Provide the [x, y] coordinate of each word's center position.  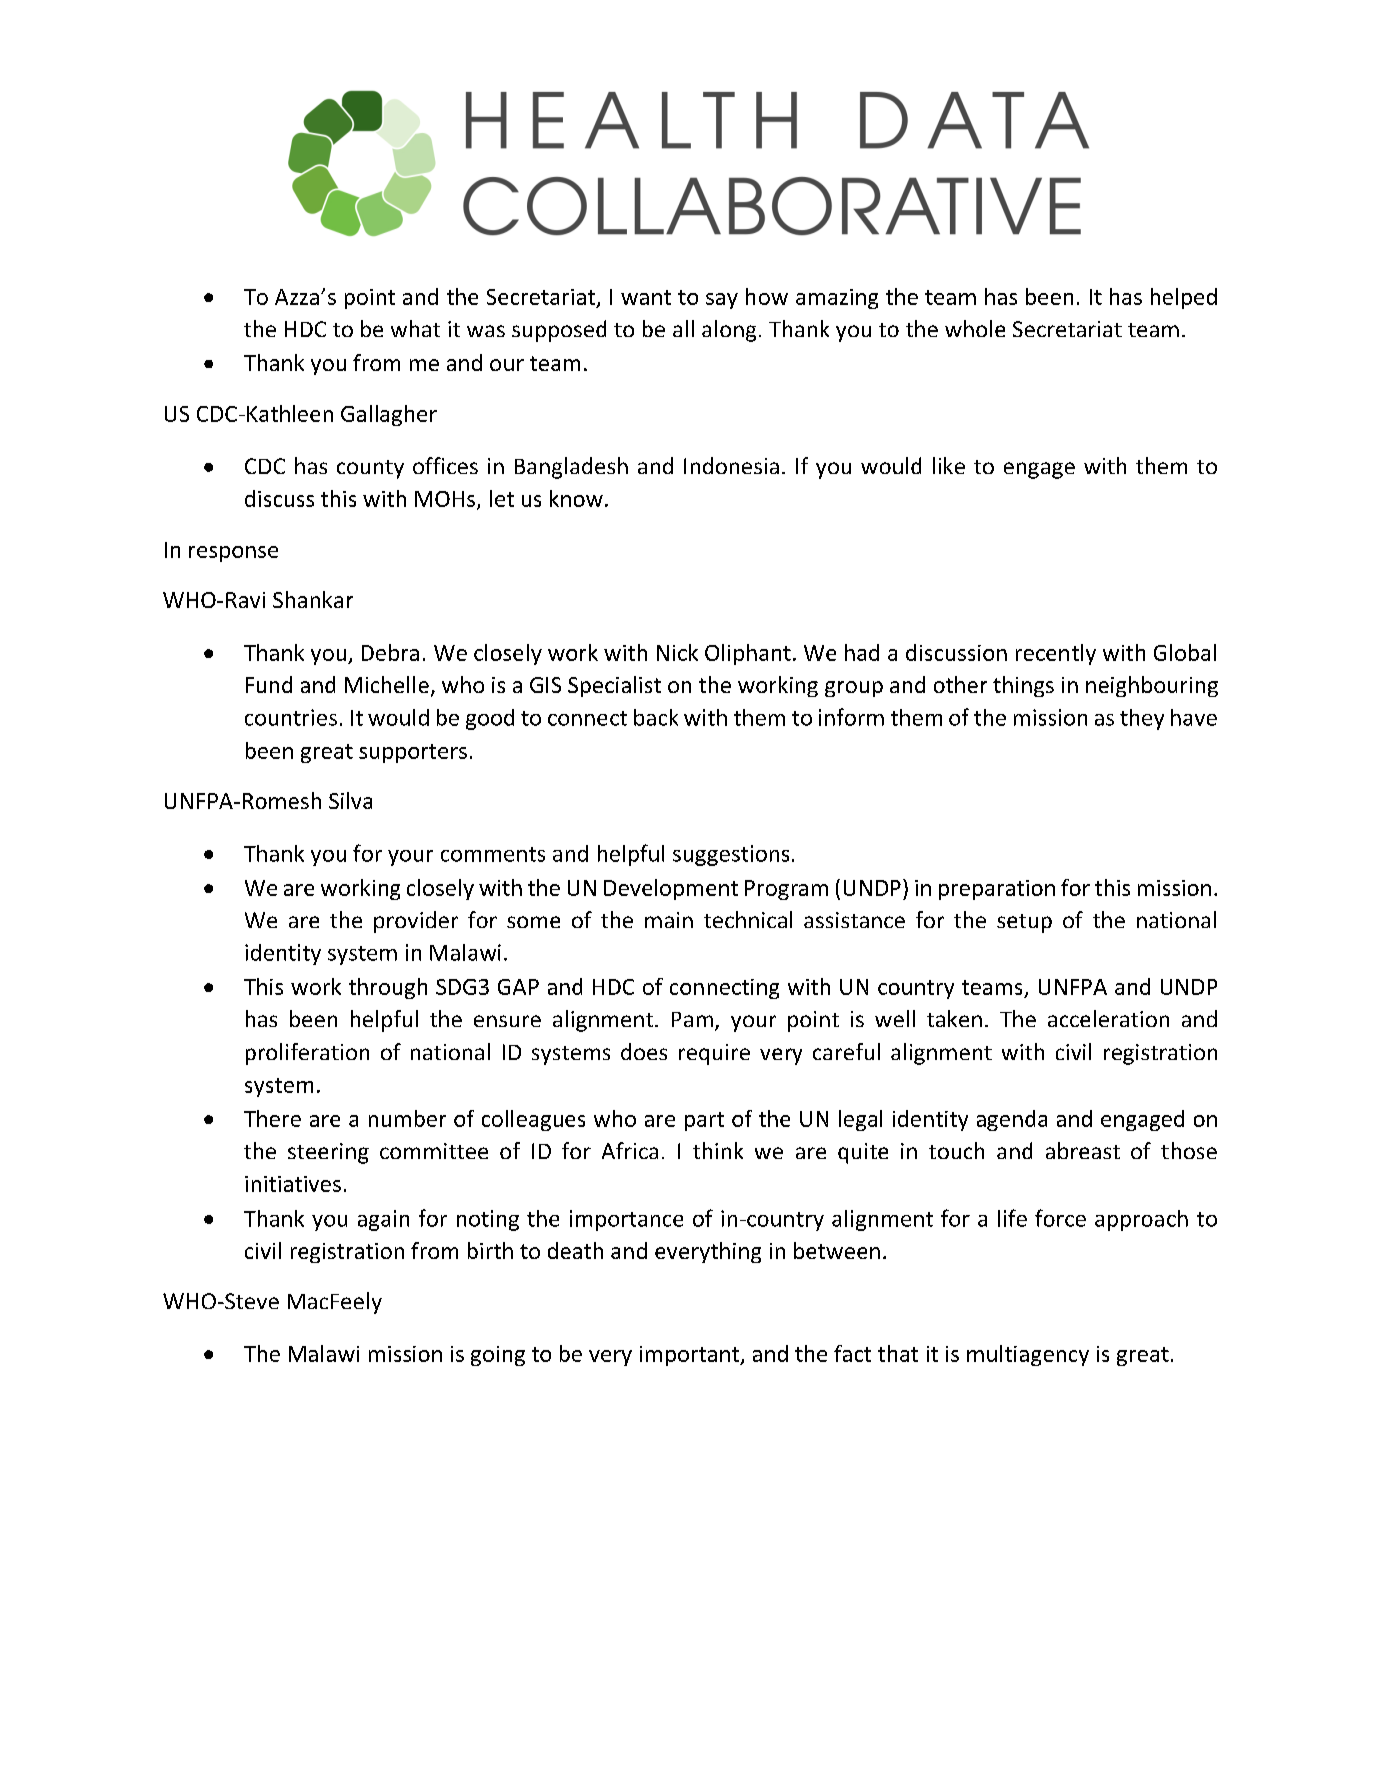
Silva [350, 800]
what [415, 328]
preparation [997, 890]
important [691, 1356]
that [898, 1353]
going [498, 1356]
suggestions [731, 855]
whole [975, 328]
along [729, 331]
